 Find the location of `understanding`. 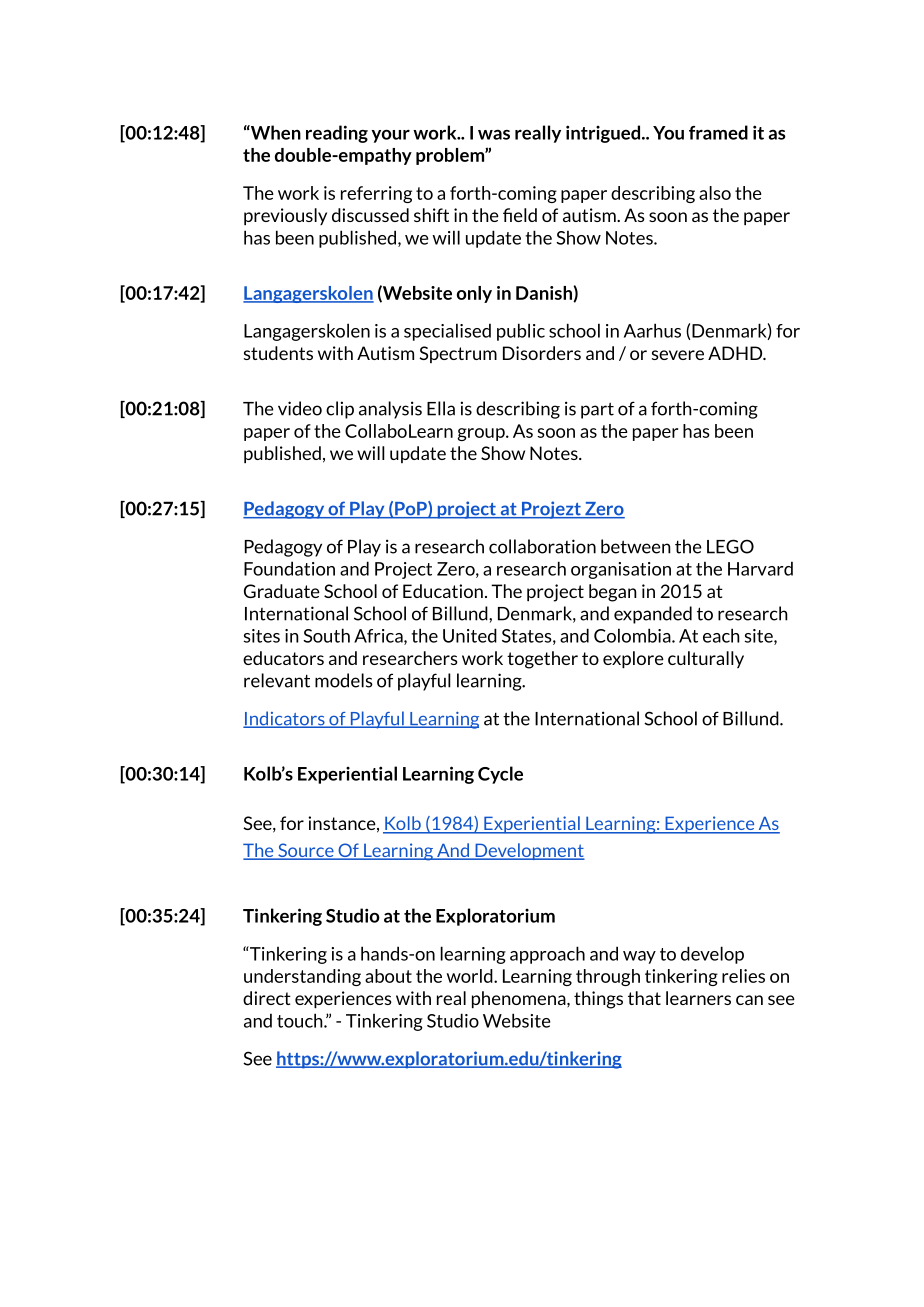

understanding is located at coordinates (302, 977).
